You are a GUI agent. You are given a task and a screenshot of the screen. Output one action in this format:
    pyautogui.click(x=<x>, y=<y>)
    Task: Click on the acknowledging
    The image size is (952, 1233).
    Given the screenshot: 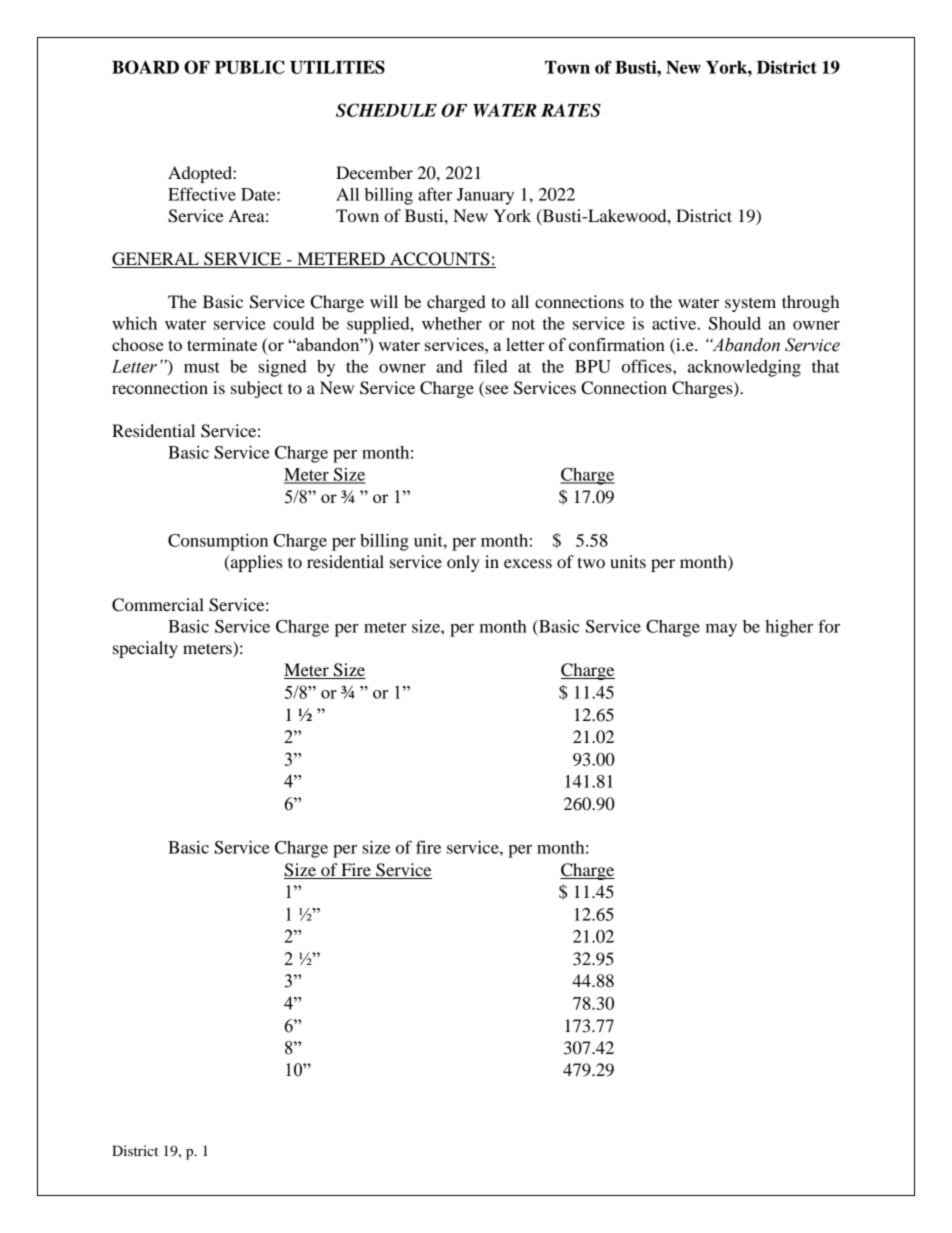 What is the action you would take?
    pyautogui.click(x=744, y=368)
